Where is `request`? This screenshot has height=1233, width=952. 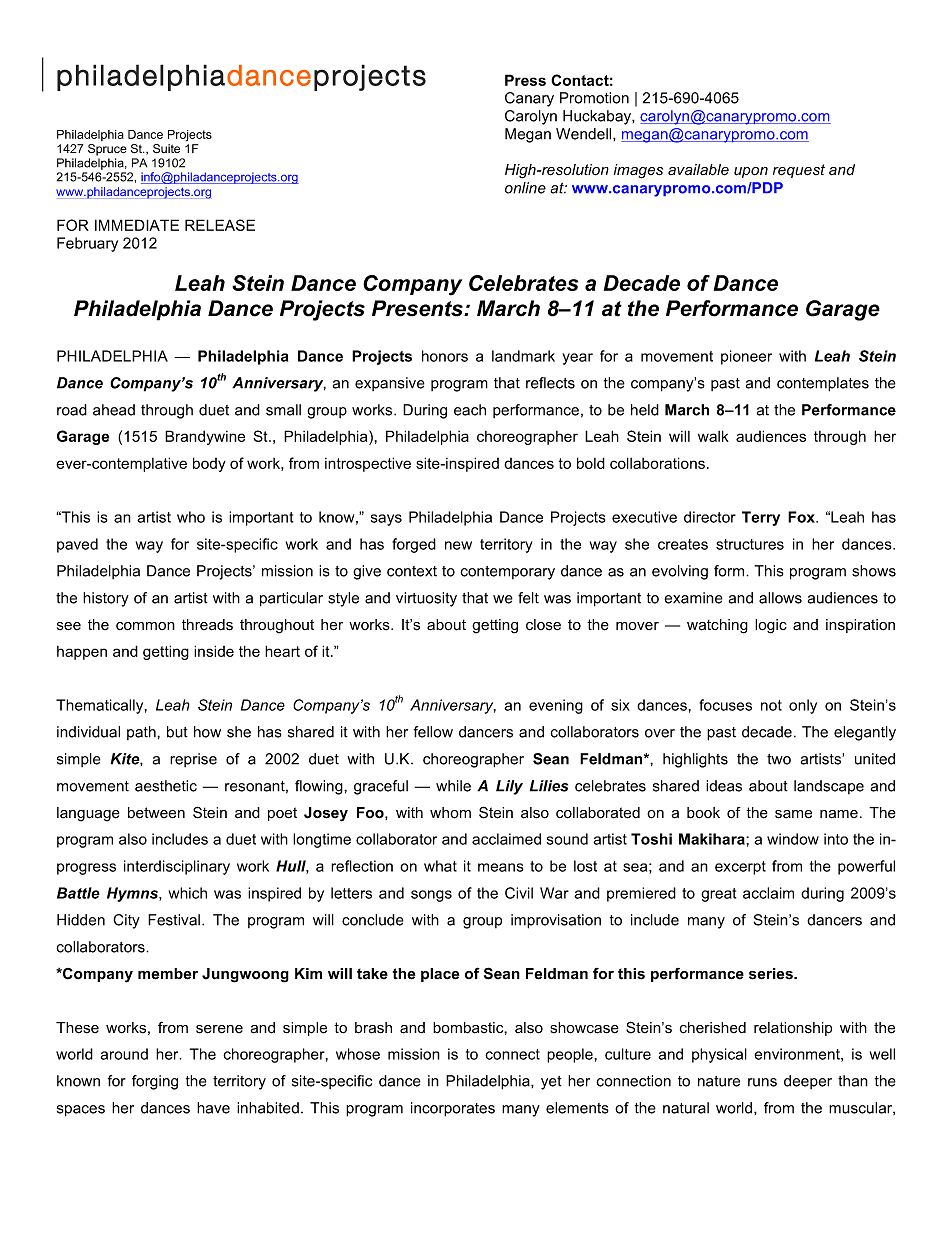 request is located at coordinates (799, 171).
